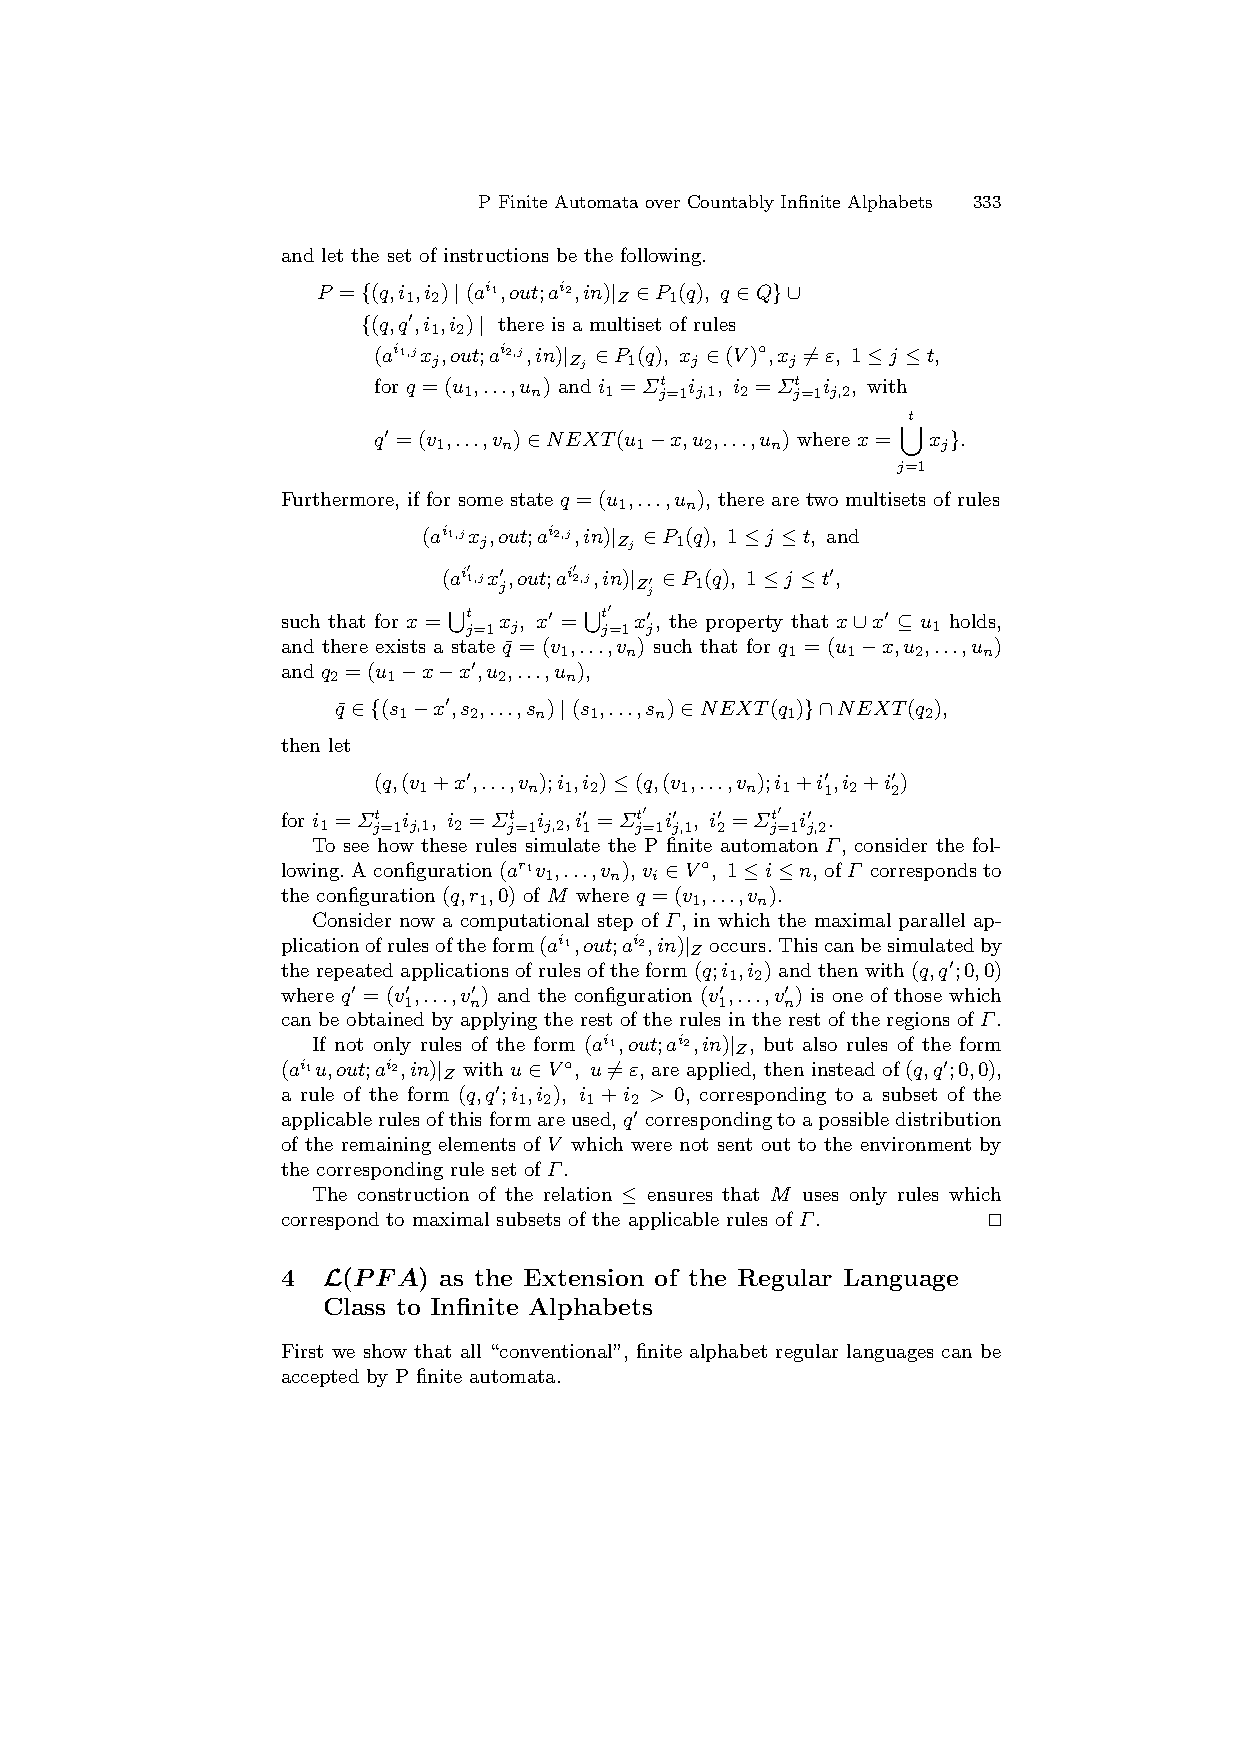 This screenshot has width=1241, height=1757. I want to click on property, so click(744, 623).
